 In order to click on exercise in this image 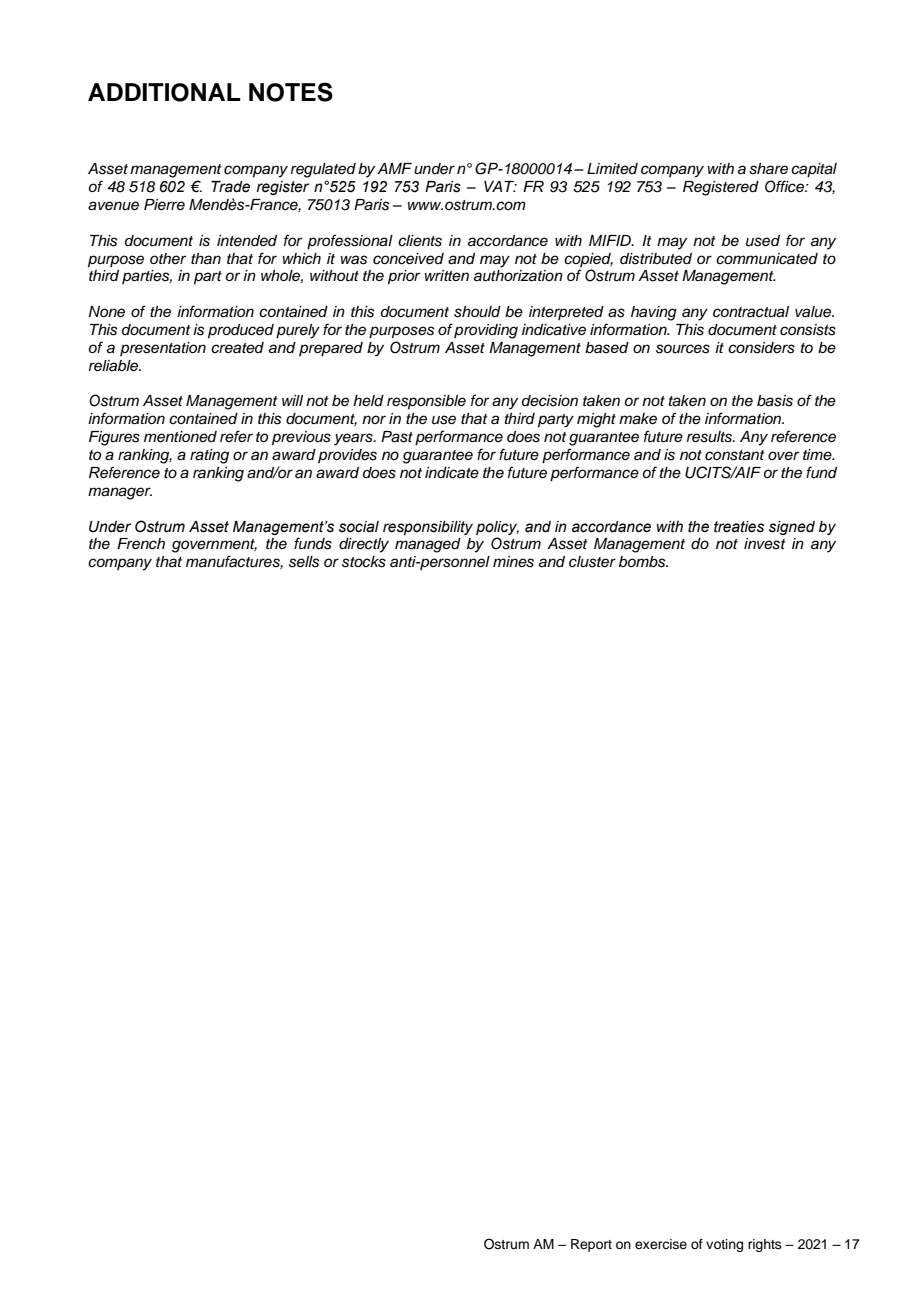, I will do `click(661, 1244)`.
